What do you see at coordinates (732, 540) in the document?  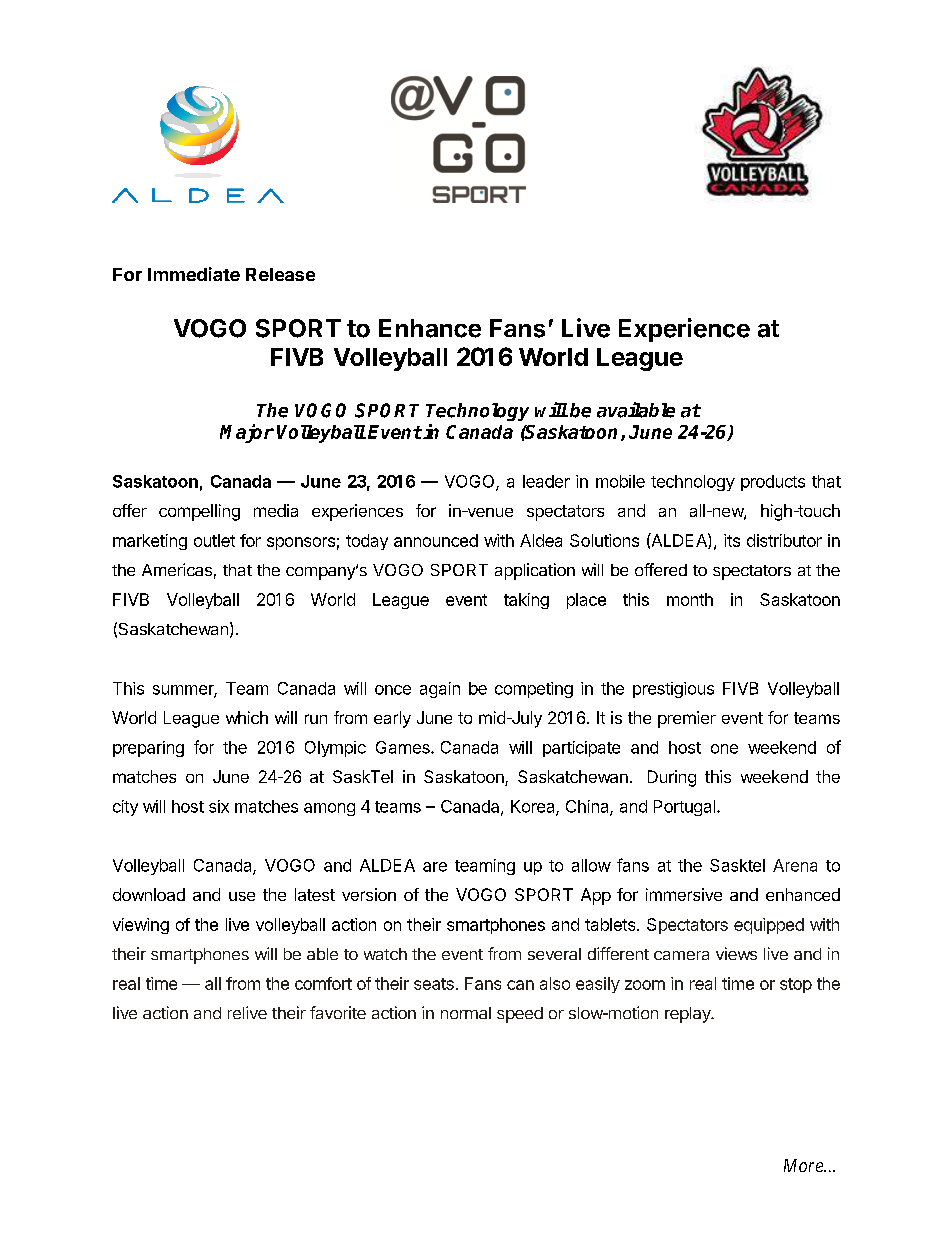 I see `its` at bounding box center [732, 540].
